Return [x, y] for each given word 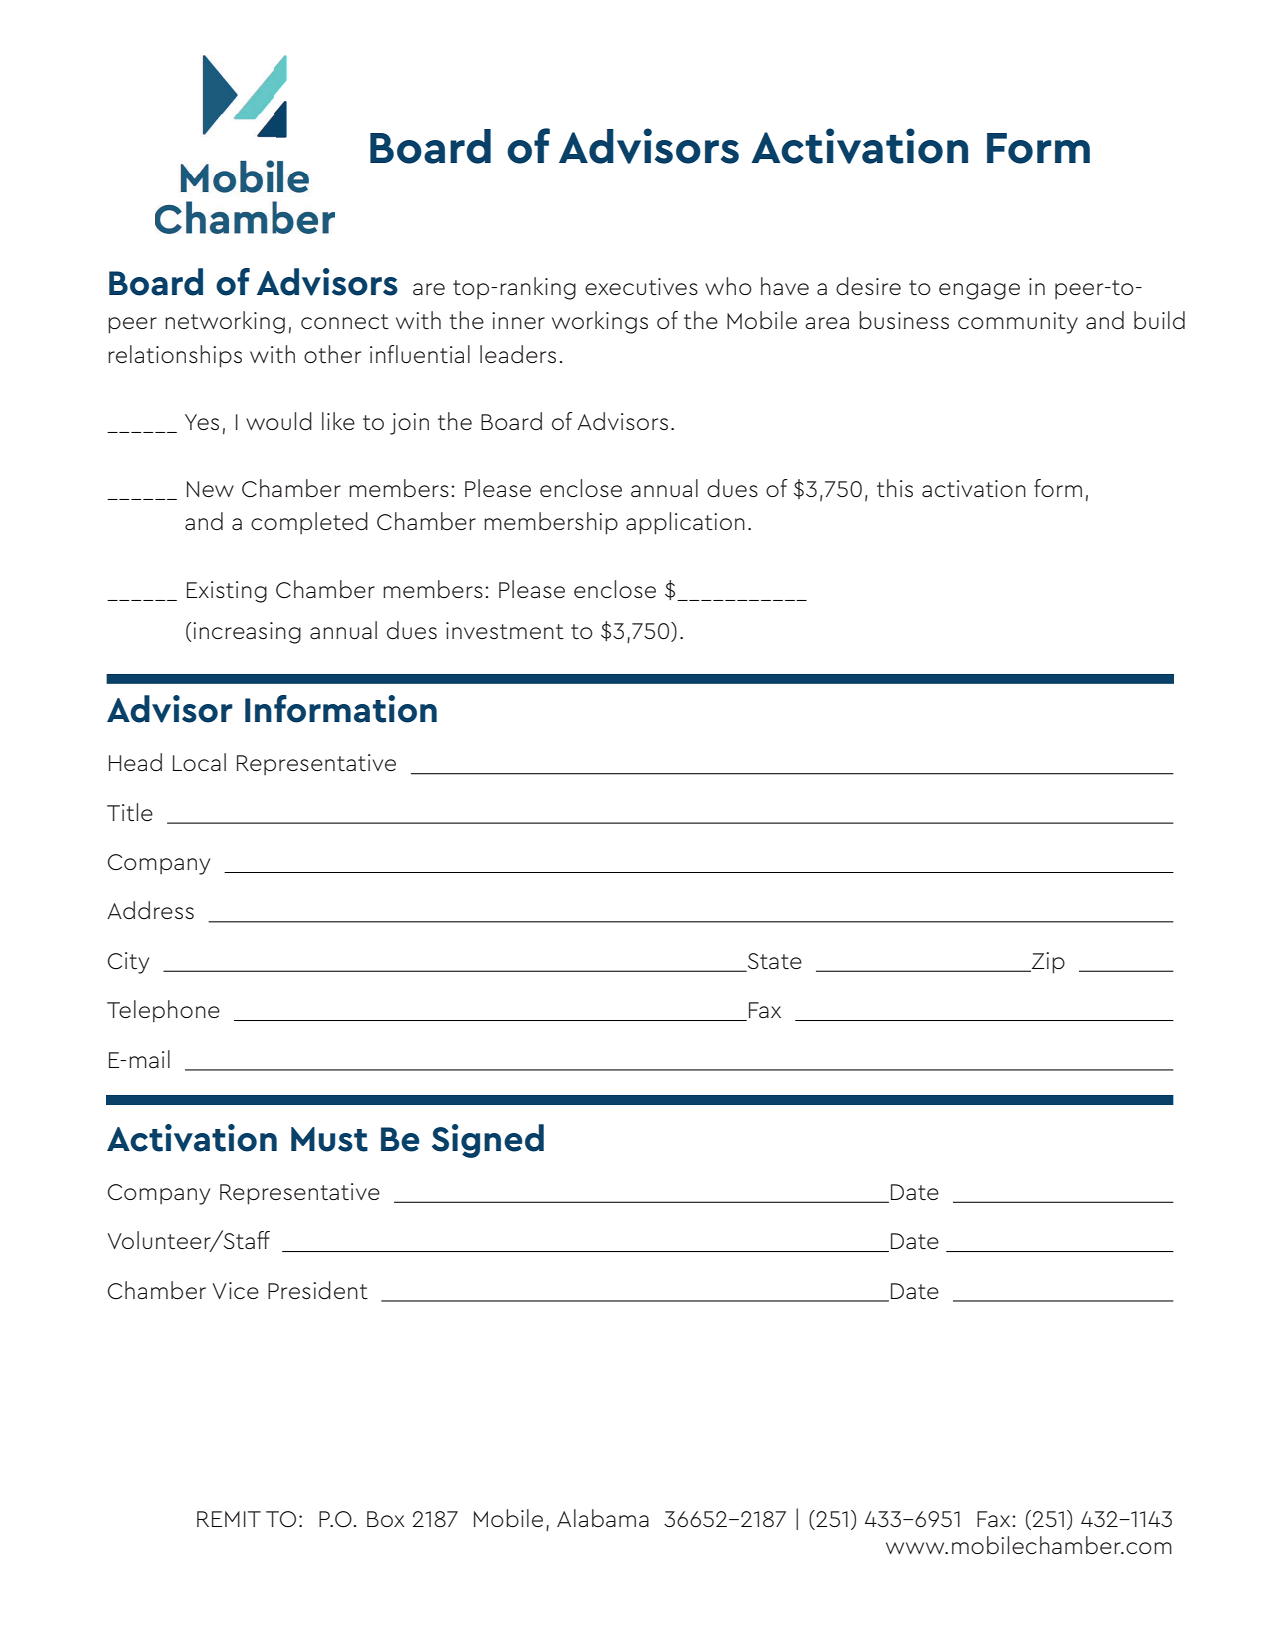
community [1018, 323]
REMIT [229, 1519]
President [318, 1290]
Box [386, 1519]
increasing [246, 633]
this [895, 488]
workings [600, 322]
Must [329, 1139]
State [773, 962]
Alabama [603, 1518]
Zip [1047, 963]
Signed [488, 1141]
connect [345, 322]
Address [150, 910]
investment [505, 631]
